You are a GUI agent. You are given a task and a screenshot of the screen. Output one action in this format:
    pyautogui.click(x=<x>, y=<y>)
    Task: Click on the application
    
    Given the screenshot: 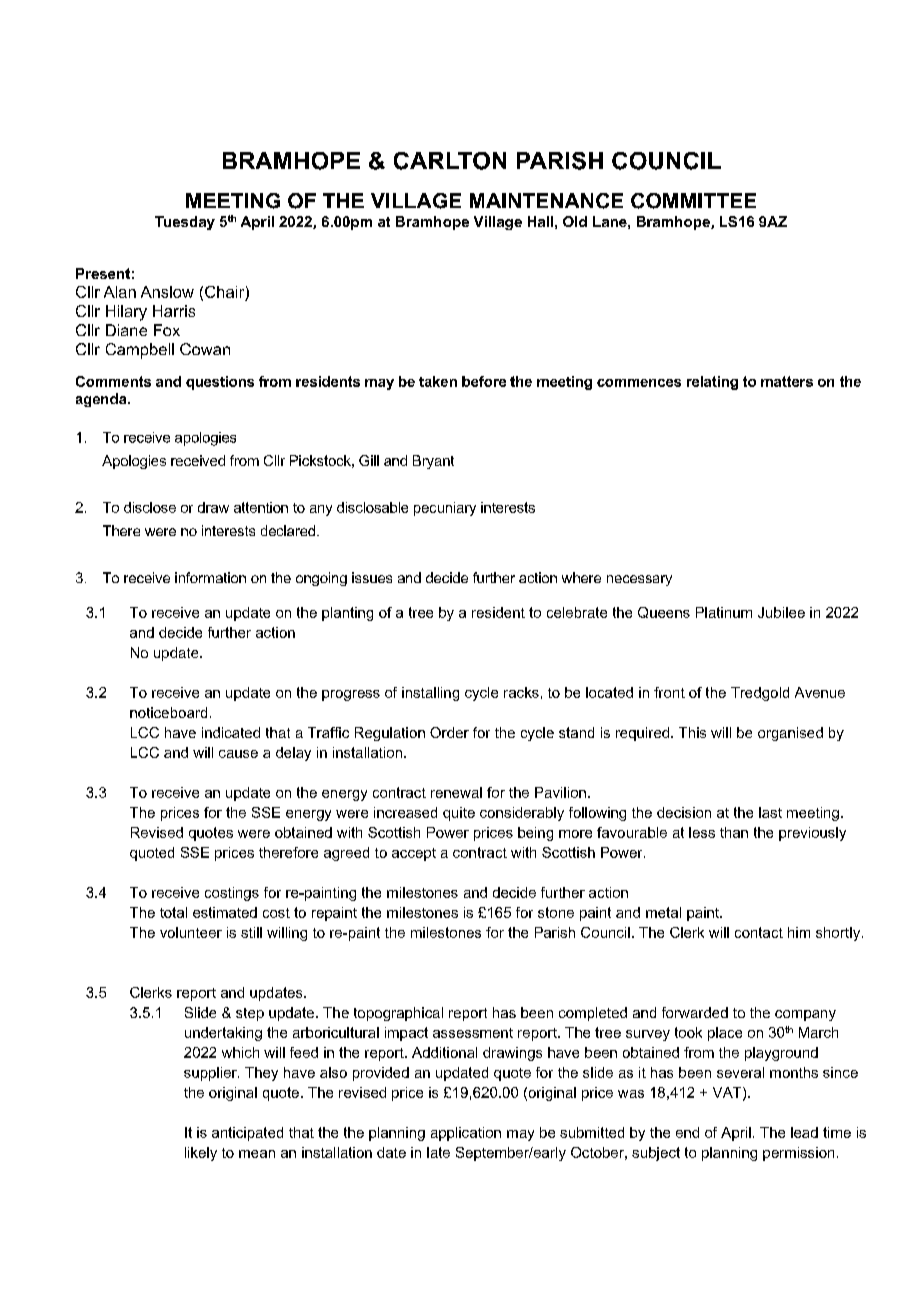 What is the action you would take?
    pyautogui.click(x=466, y=1134)
